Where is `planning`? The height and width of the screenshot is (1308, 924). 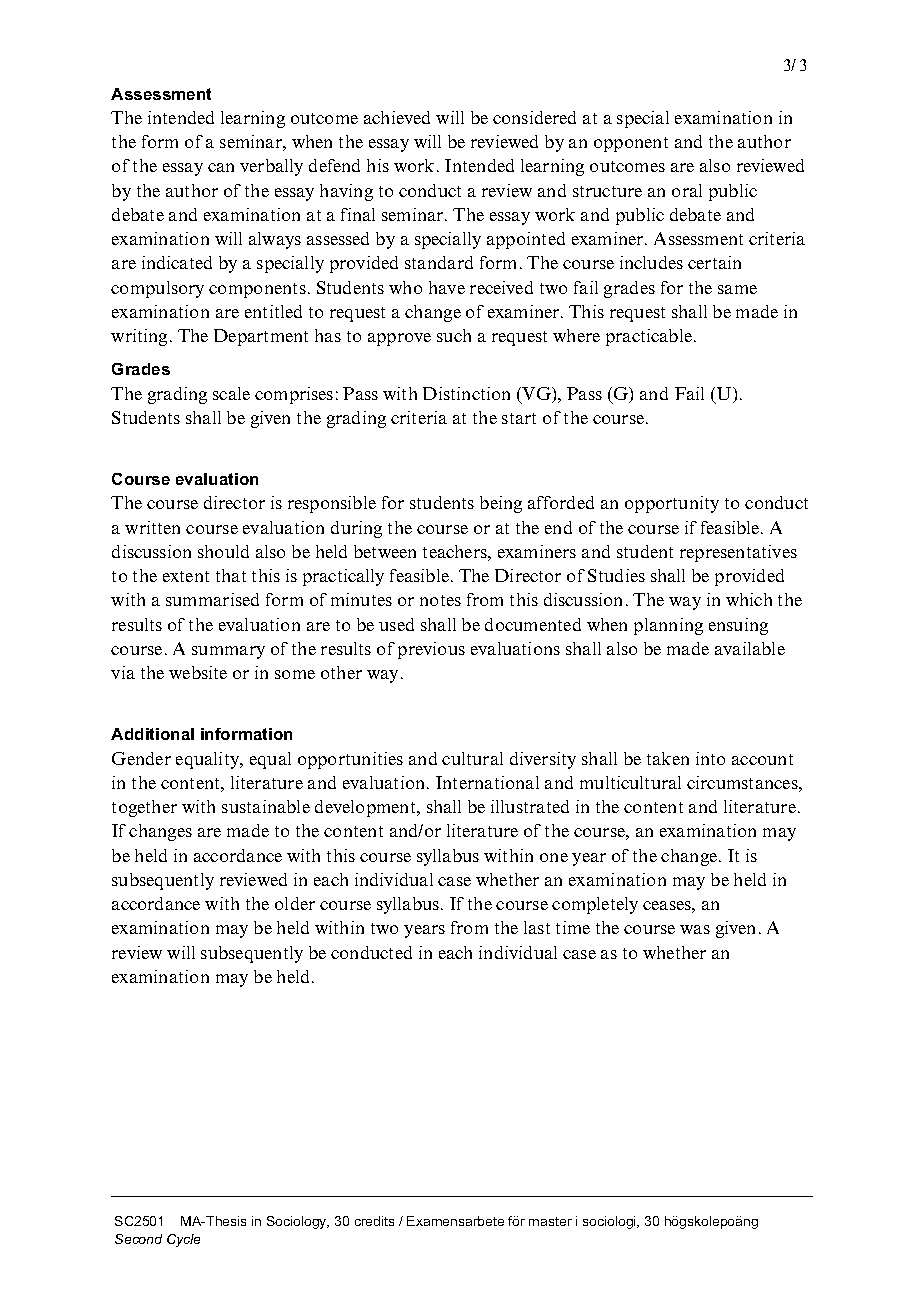 planning is located at coordinates (668, 626).
